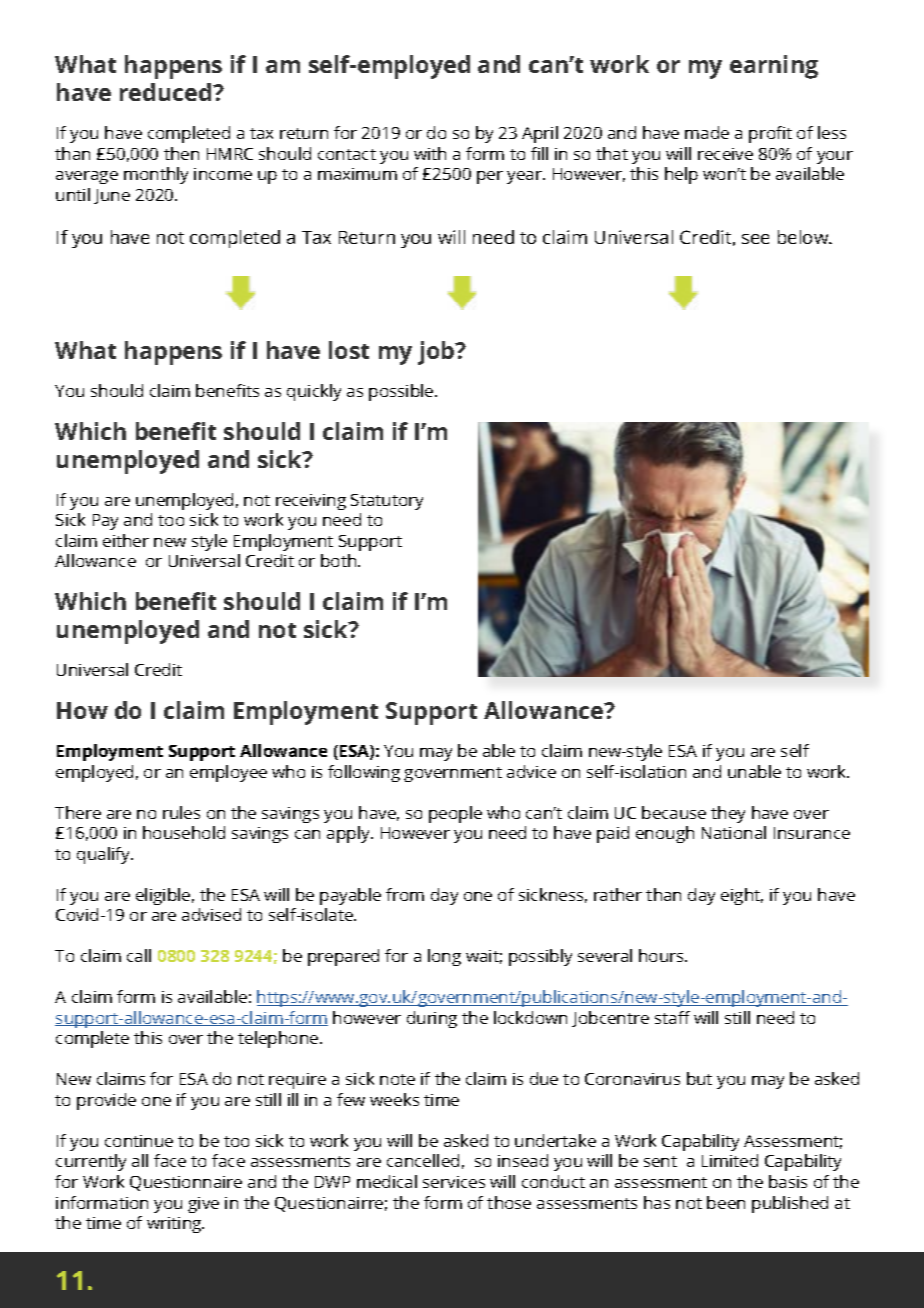  What do you see at coordinates (126, 540) in the screenshot?
I see `either` at bounding box center [126, 540].
